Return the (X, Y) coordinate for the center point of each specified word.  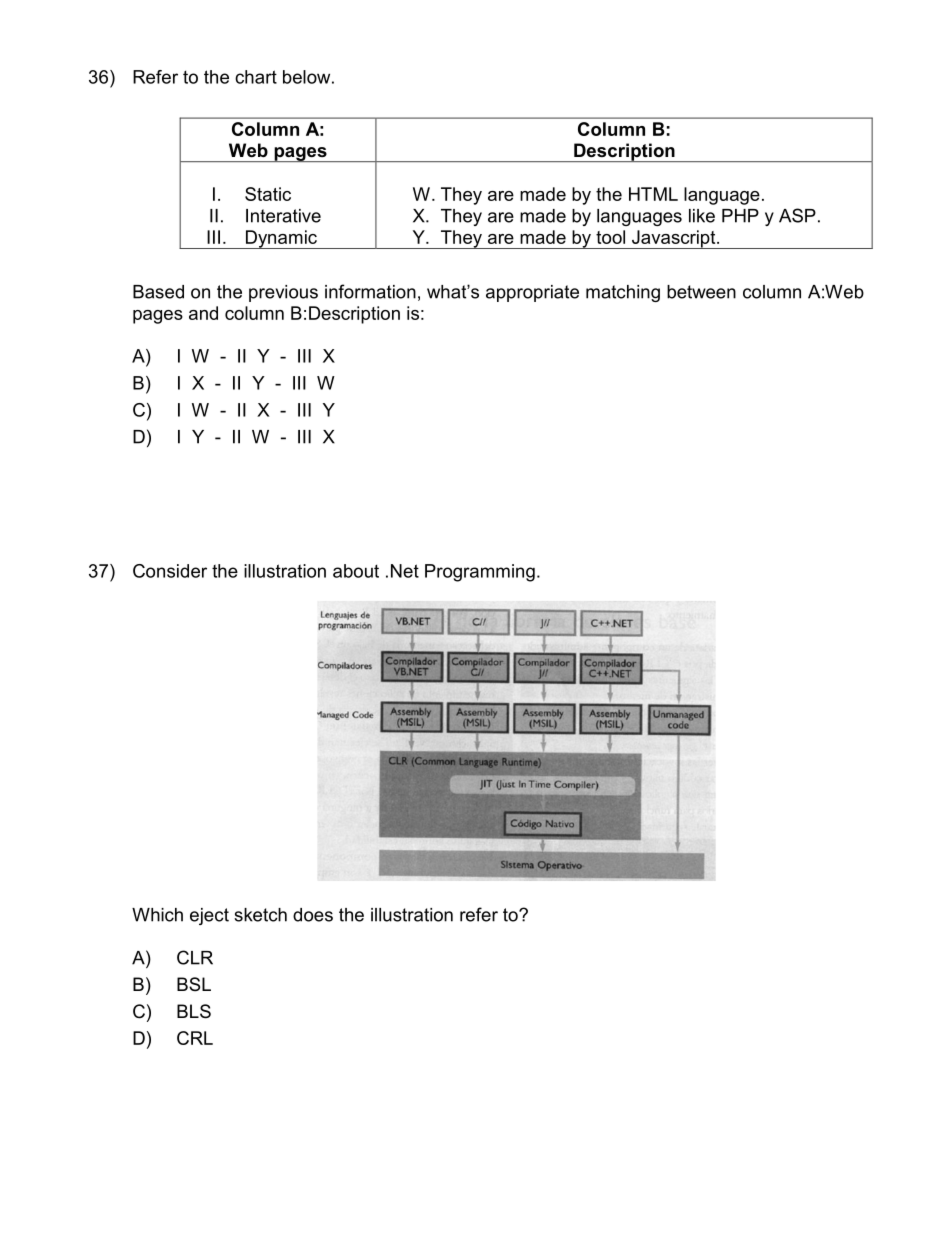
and (203, 313)
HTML (653, 194)
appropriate (532, 293)
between (701, 292)
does (313, 915)
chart (256, 77)
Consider (170, 571)
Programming (480, 573)
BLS (194, 1011)
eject (209, 916)
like (702, 216)
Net (405, 571)
